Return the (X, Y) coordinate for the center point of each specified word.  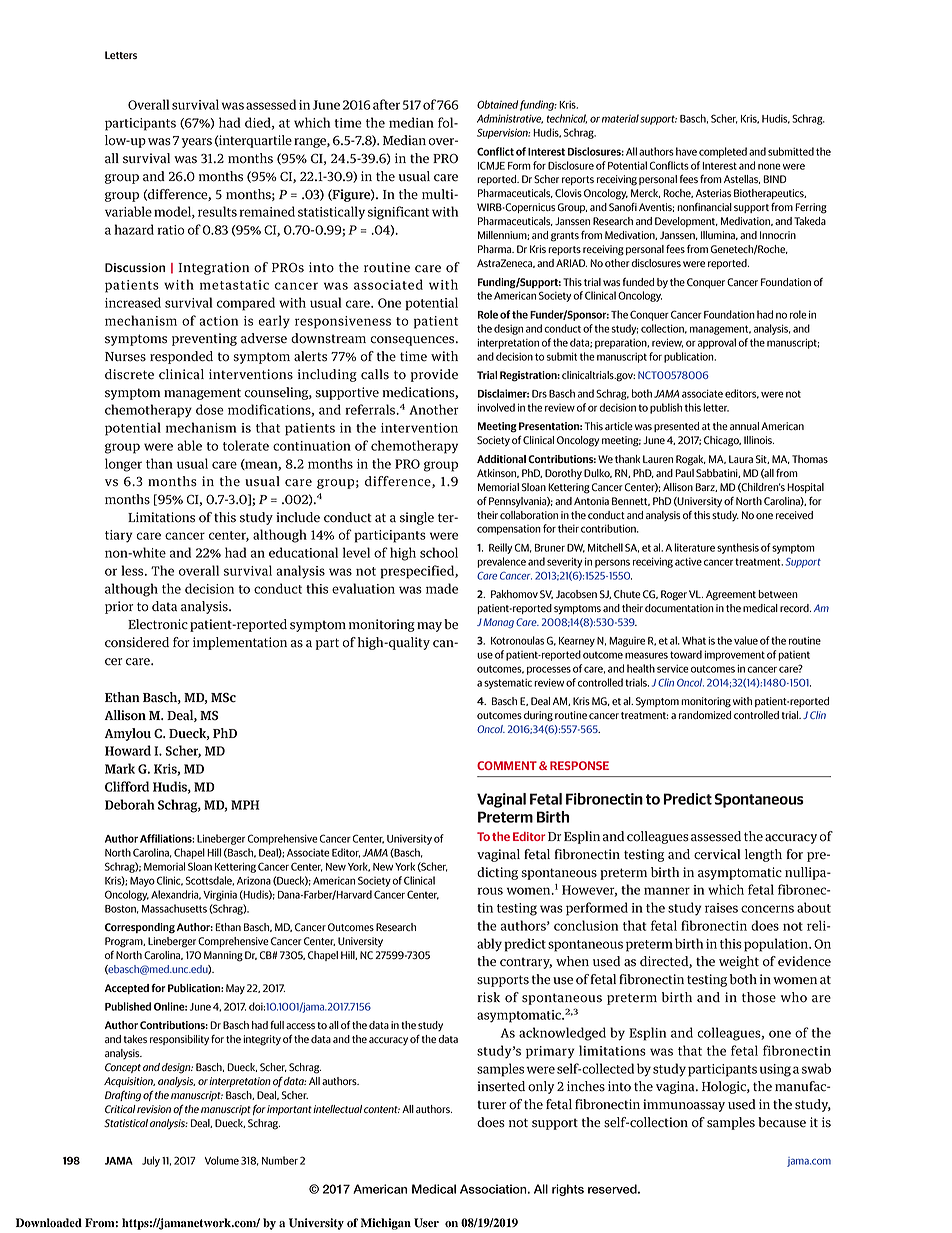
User (426, 1223)
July (151, 1161)
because (782, 1122)
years (197, 143)
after (386, 104)
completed (723, 152)
